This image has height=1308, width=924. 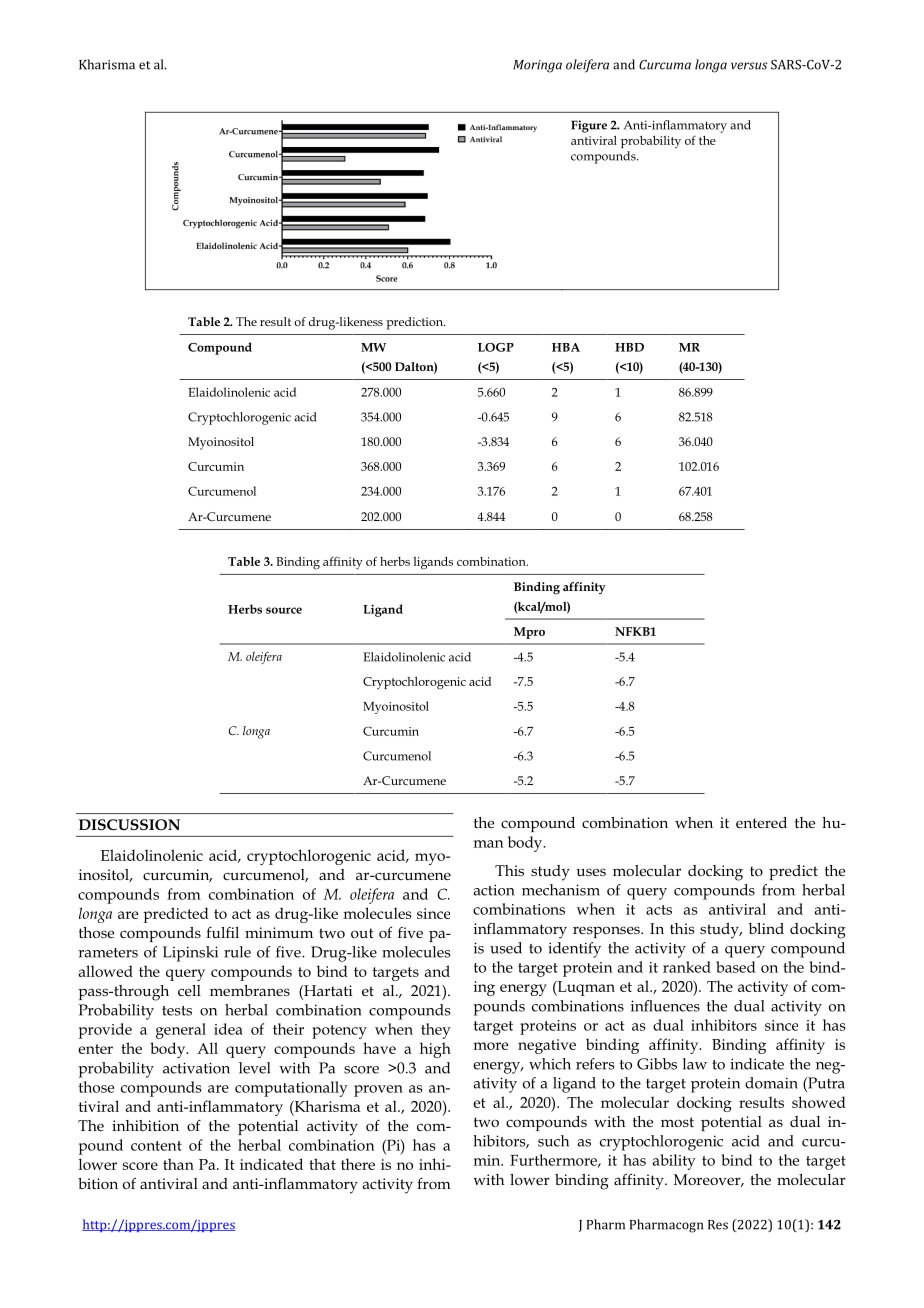 I want to click on HBA, so click(x=566, y=347).
